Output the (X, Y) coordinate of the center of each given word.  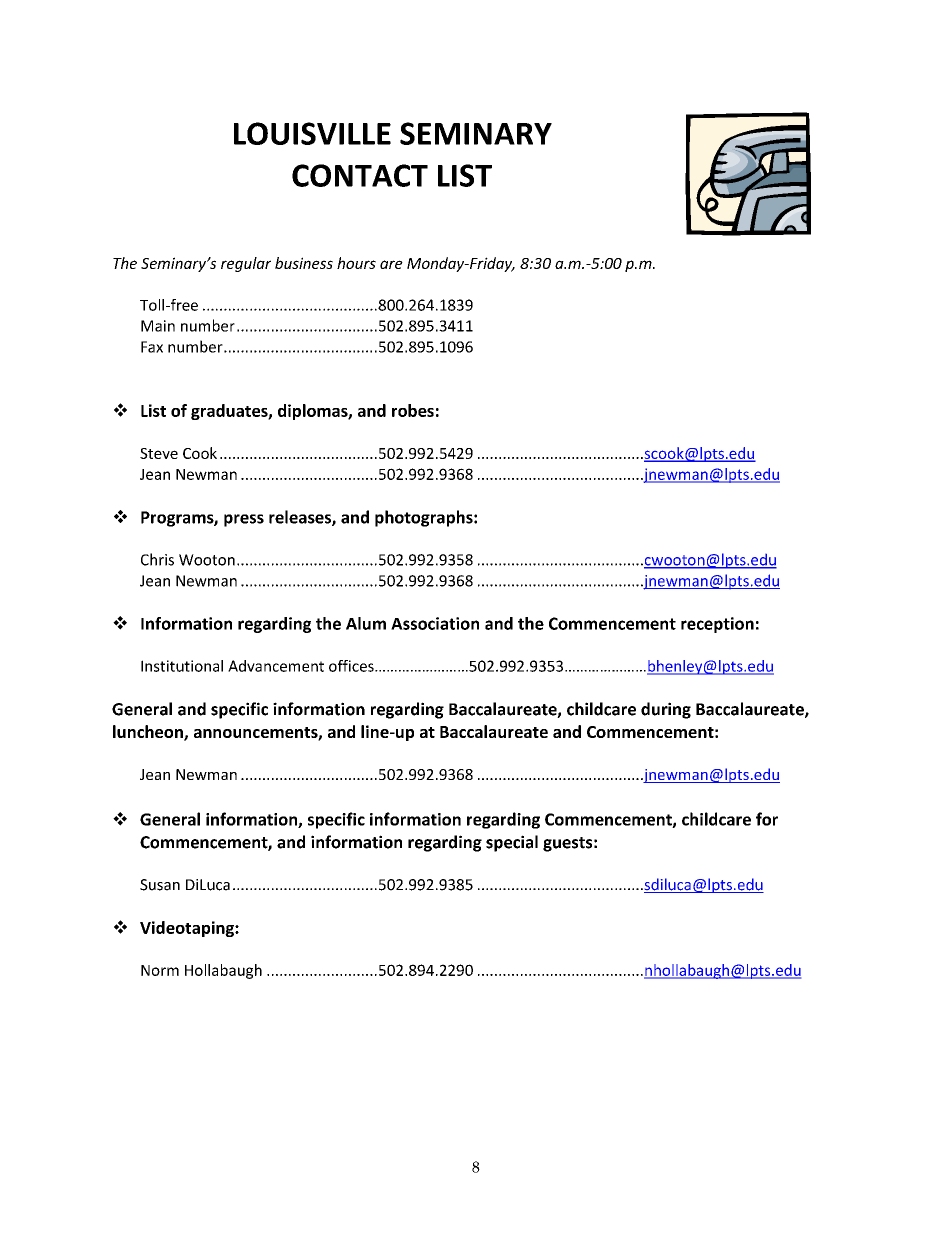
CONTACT (360, 175)
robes (413, 410)
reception (717, 625)
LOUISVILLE (312, 133)
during (666, 710)
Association (435, 623)
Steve (159, 453)
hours (356, 263)
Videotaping (188, 929)
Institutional (182, 666)
